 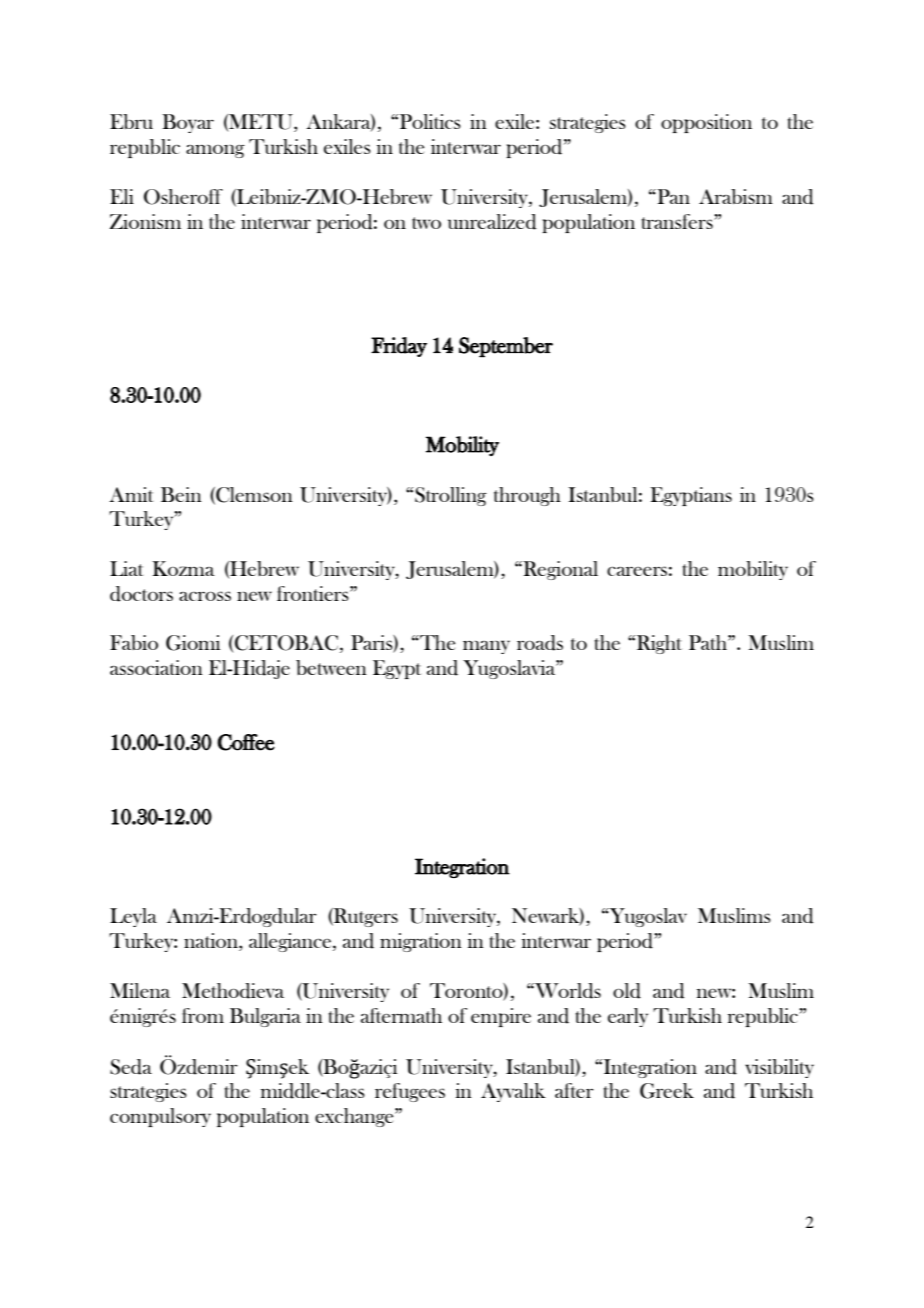 What do you see at coordinates (410, 1092) in the screenshot?
I see `refugees` at bounding box center [410, 1092].
